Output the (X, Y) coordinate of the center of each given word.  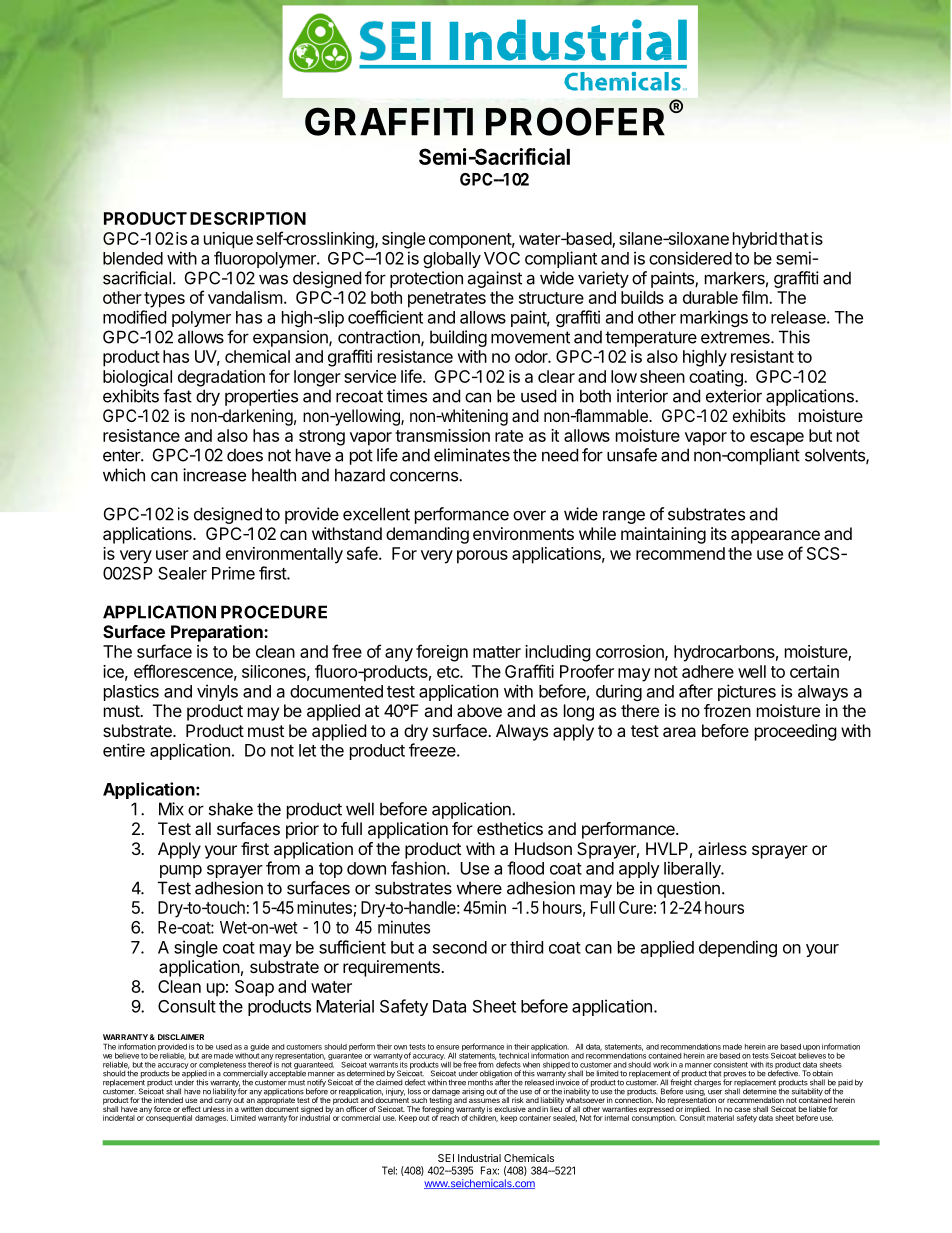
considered (690, 258)
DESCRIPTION (248, 218)
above (479, 710)
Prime (233, 573)
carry (223, 1102)
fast (177, 396)
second (460, 947)
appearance (775, 537)
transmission (442, 435)
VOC (502, 258)
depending (738, 948)
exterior (734, 396)
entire (124, 750)
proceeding (796, 732)
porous (482, 557)
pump (181, 871)
